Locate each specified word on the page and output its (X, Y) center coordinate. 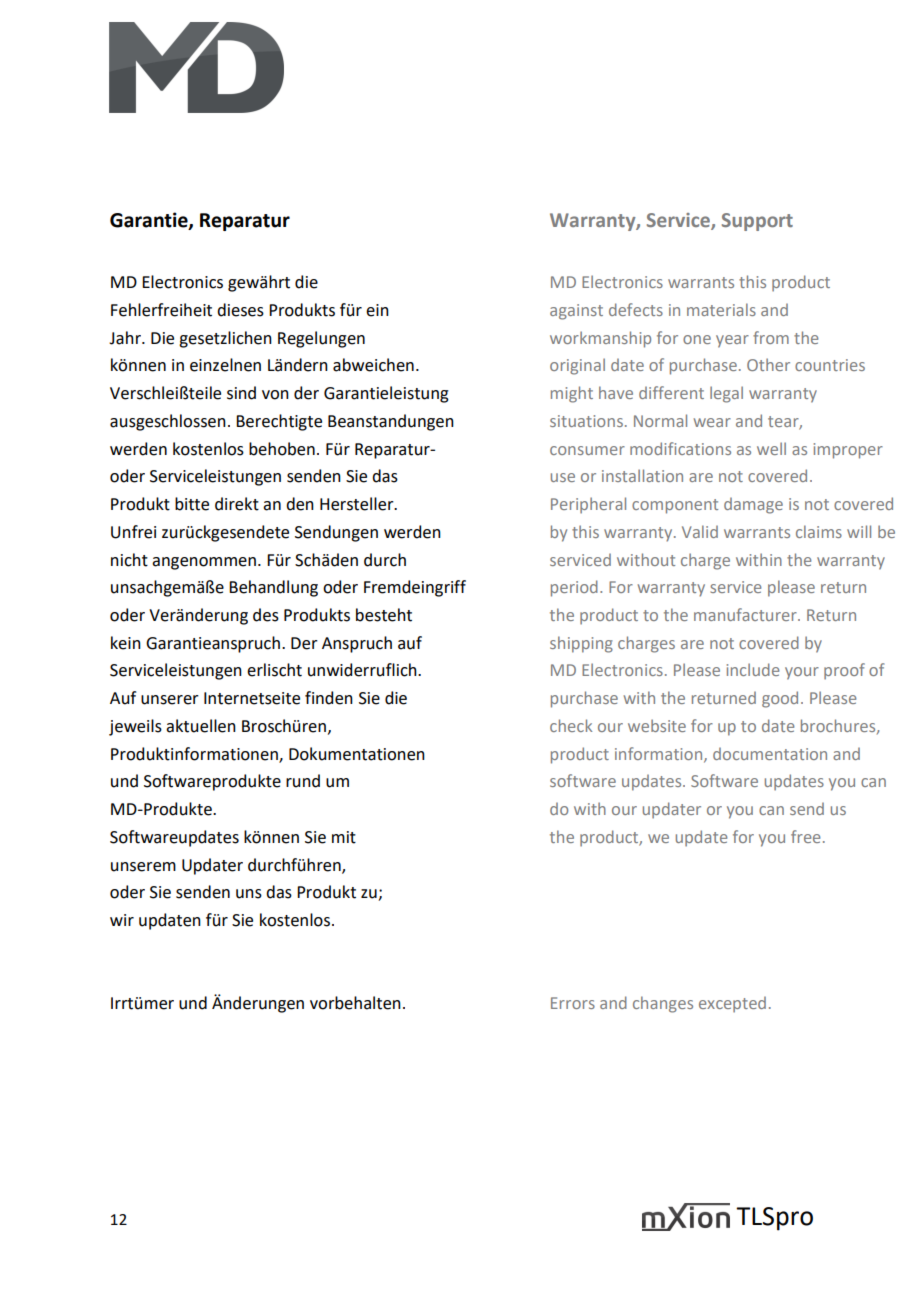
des (266, 615)
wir (122, 920)
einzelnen (225, 365)
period (574, 588)
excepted (732, 1004)
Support (757, 222)
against (576, 312)
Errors (573, 1003)
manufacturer (746, 614)
